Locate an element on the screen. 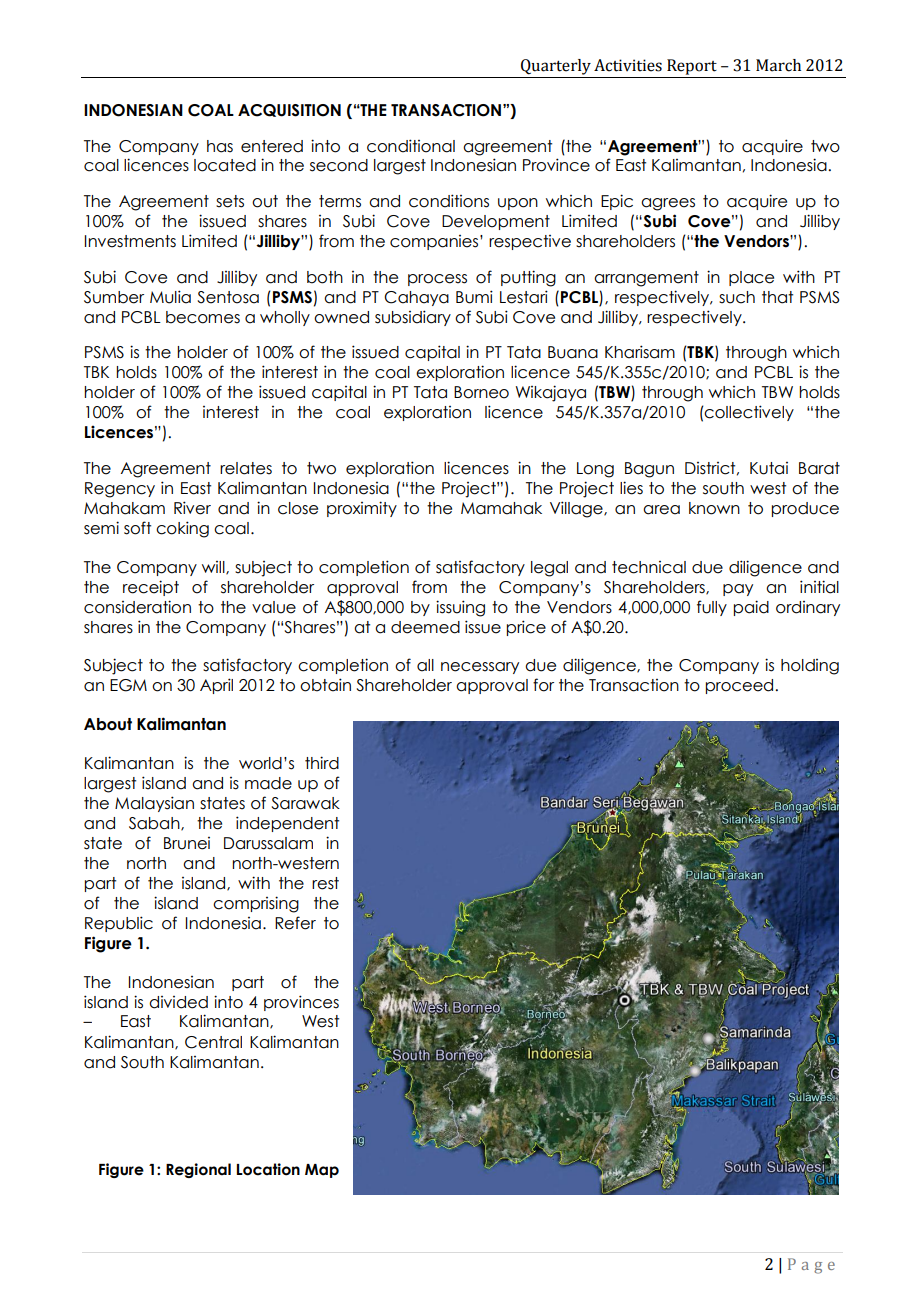  Report is located at coordinates (692, 67).
